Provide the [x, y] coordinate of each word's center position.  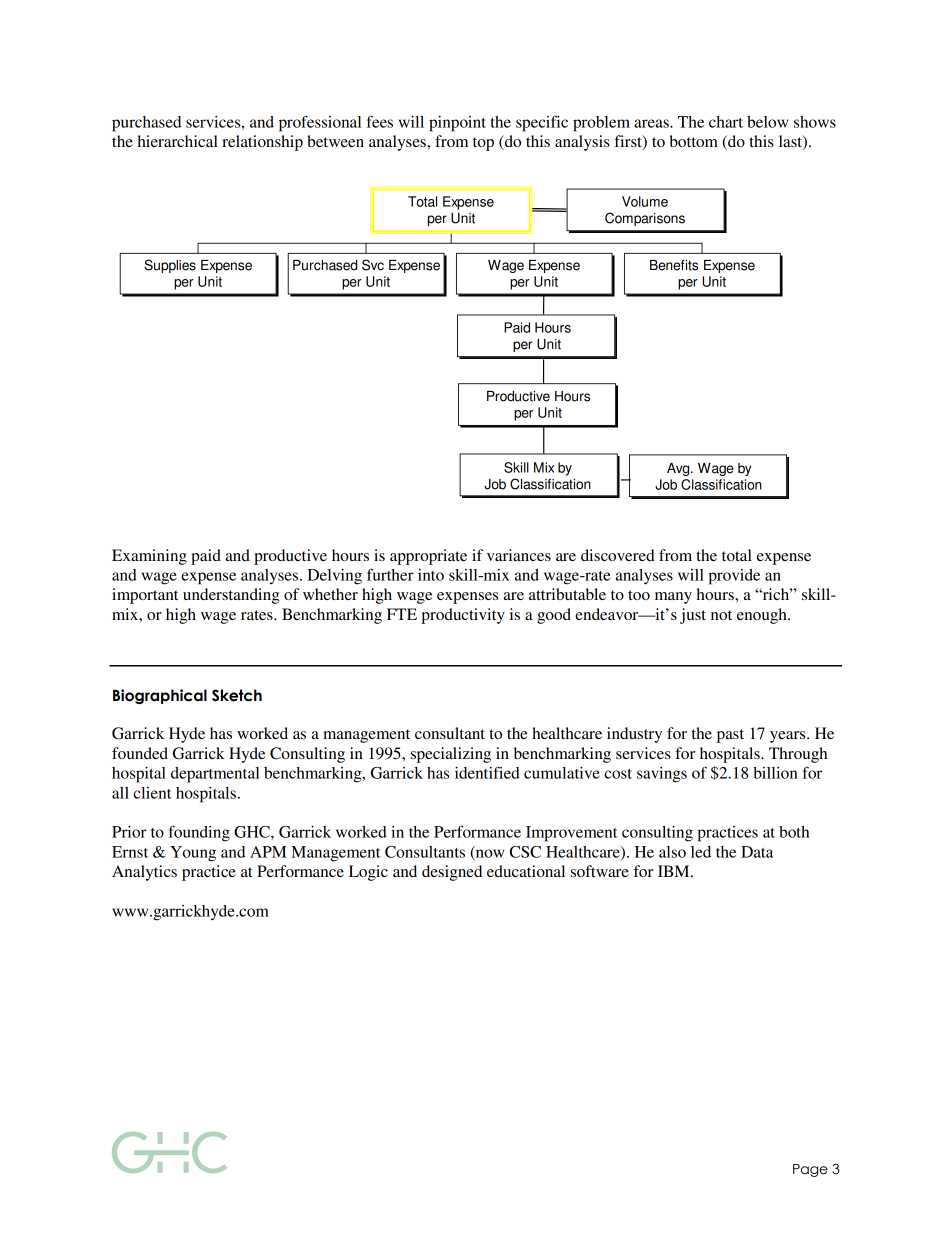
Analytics [144, 873]
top [483, 144]
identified [487, 772]
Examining [149, 557]
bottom [694, 141]
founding [199, 833]
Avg [679, 469]
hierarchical [178, 141]
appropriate [428, 557]
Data [757, 852]
